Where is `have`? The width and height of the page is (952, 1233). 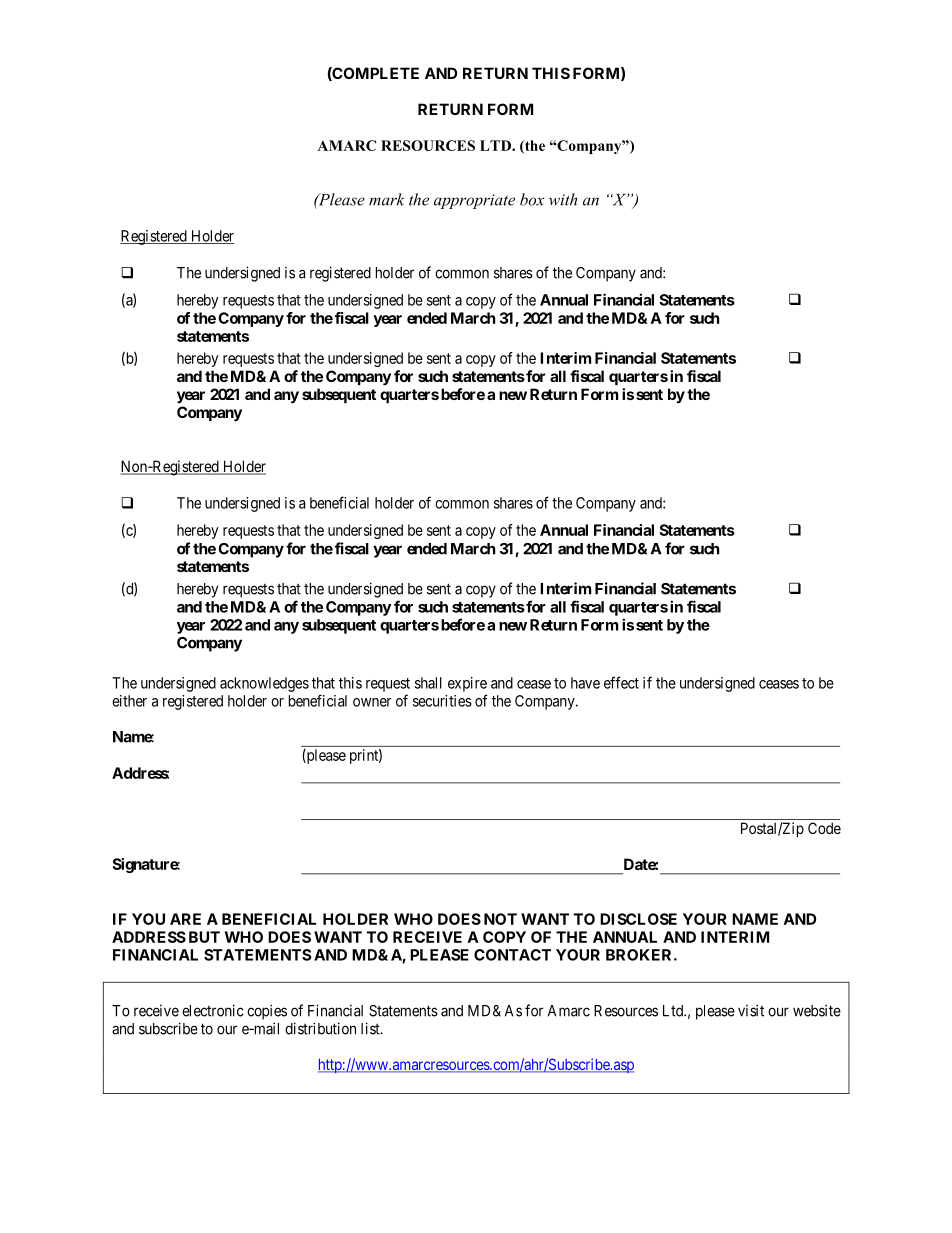 have is located at coordinates (585, 683).
